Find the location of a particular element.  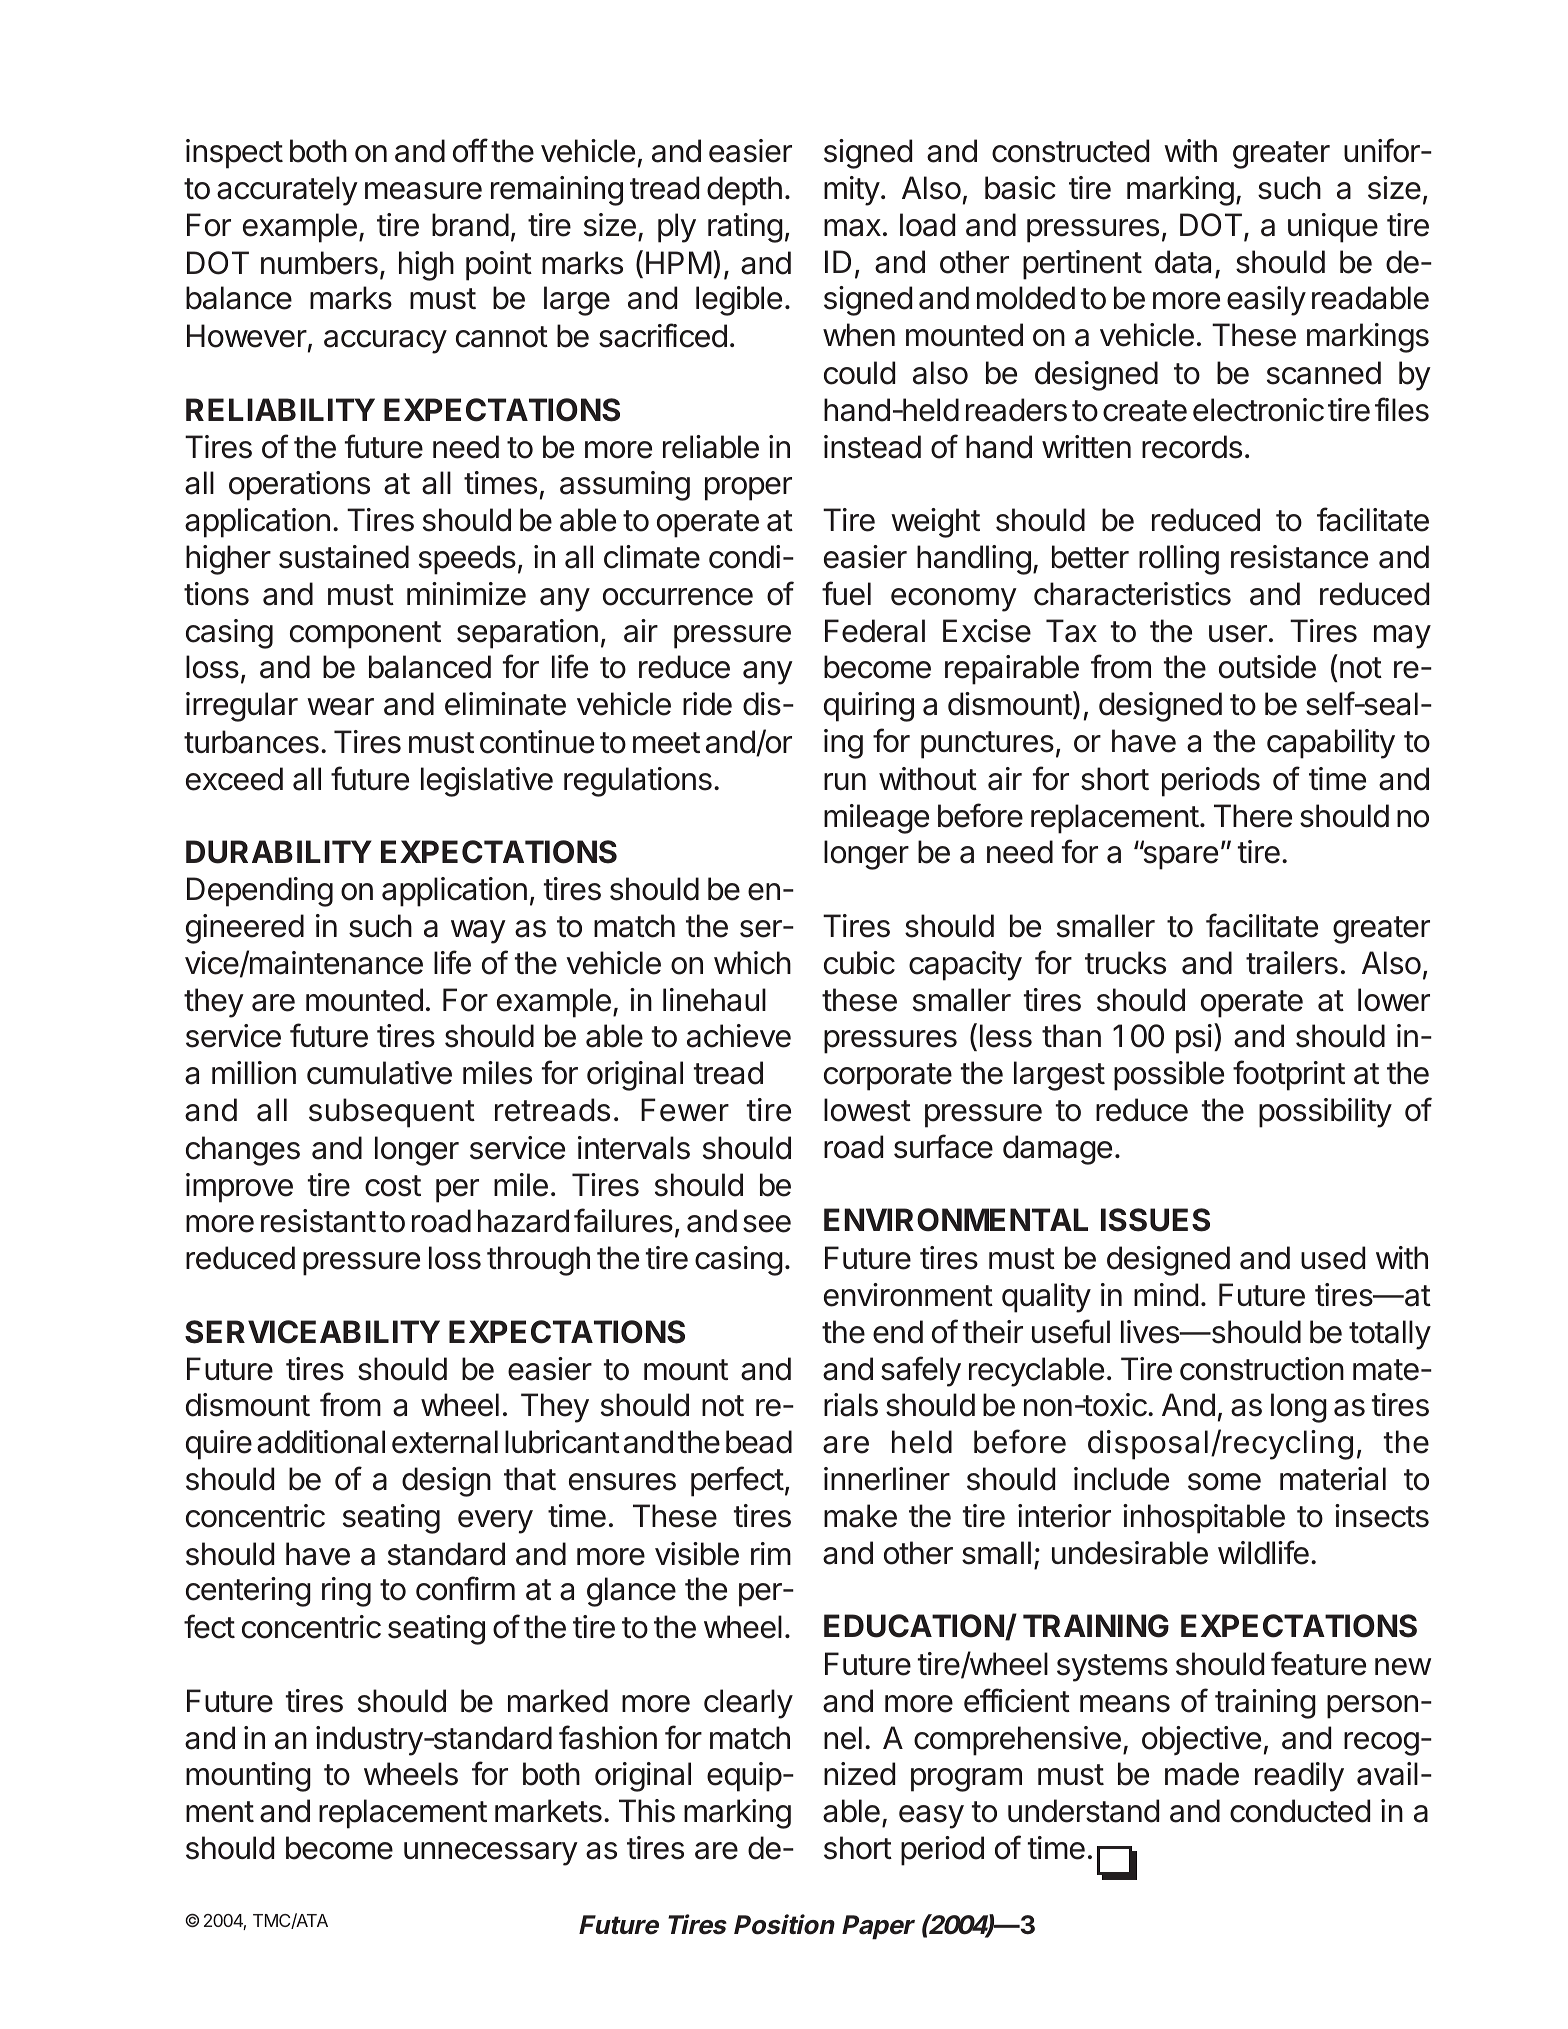

external is located at coordinates (445, 1442).
